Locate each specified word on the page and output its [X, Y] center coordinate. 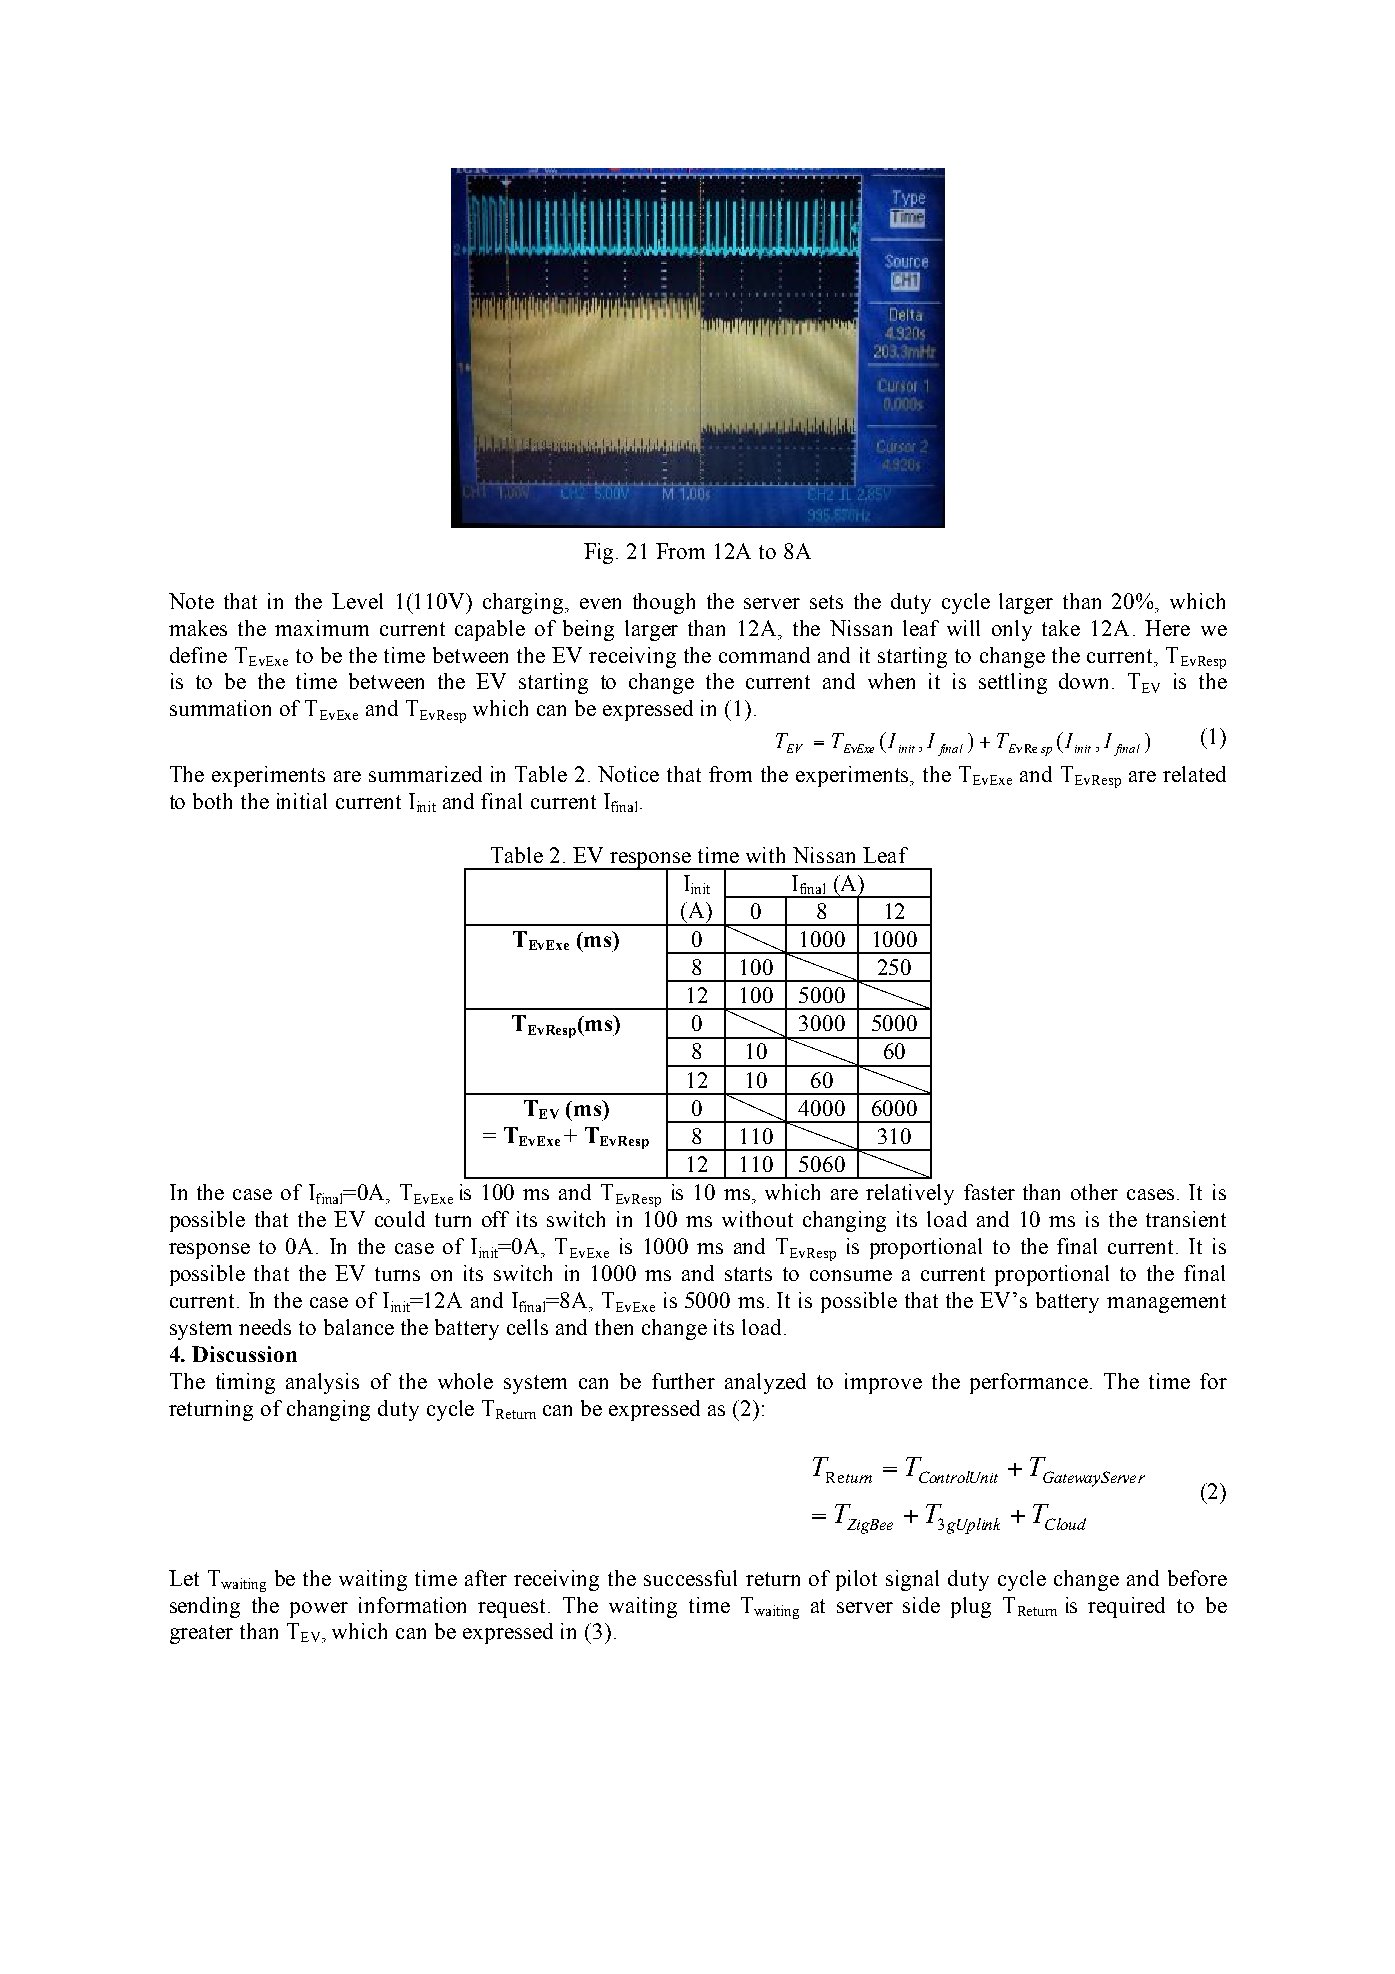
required [1126, 1607]
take [1061, 628]
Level [357, 601]
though [664, 603]
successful [690, 1578]
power [319, 1610]
